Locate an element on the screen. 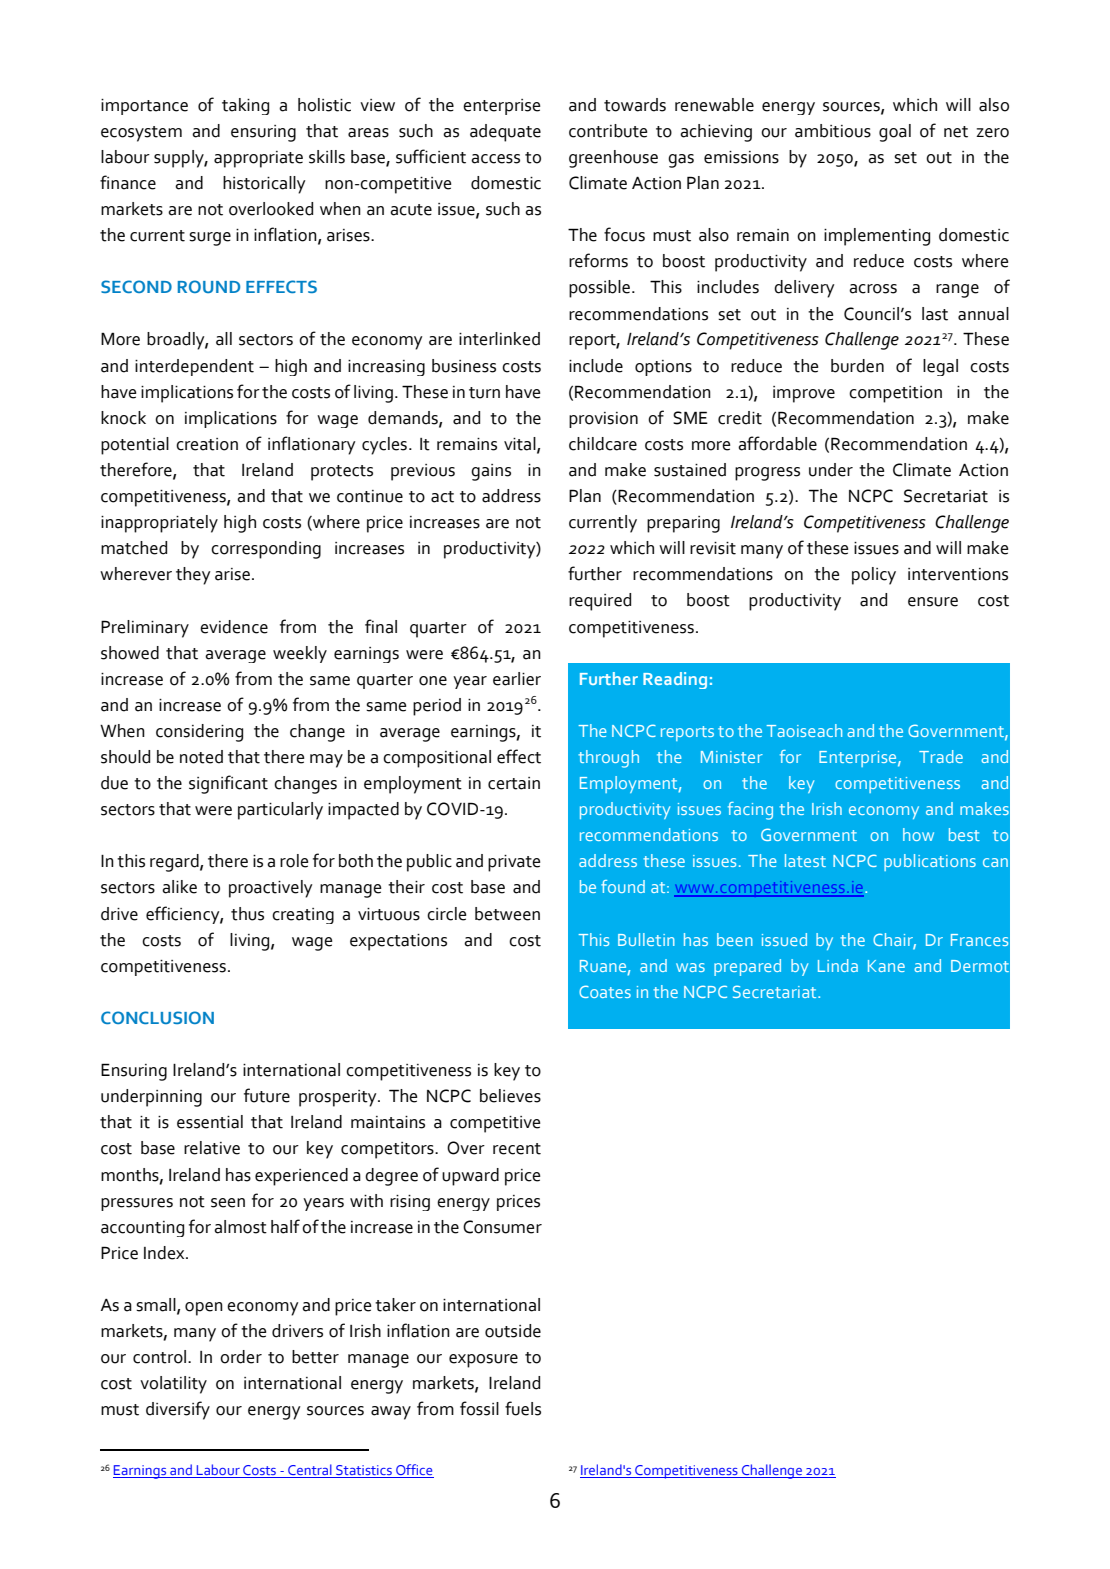 This screenshot has width=1110, height=1569. goal is located at coordinates (895, 133).
